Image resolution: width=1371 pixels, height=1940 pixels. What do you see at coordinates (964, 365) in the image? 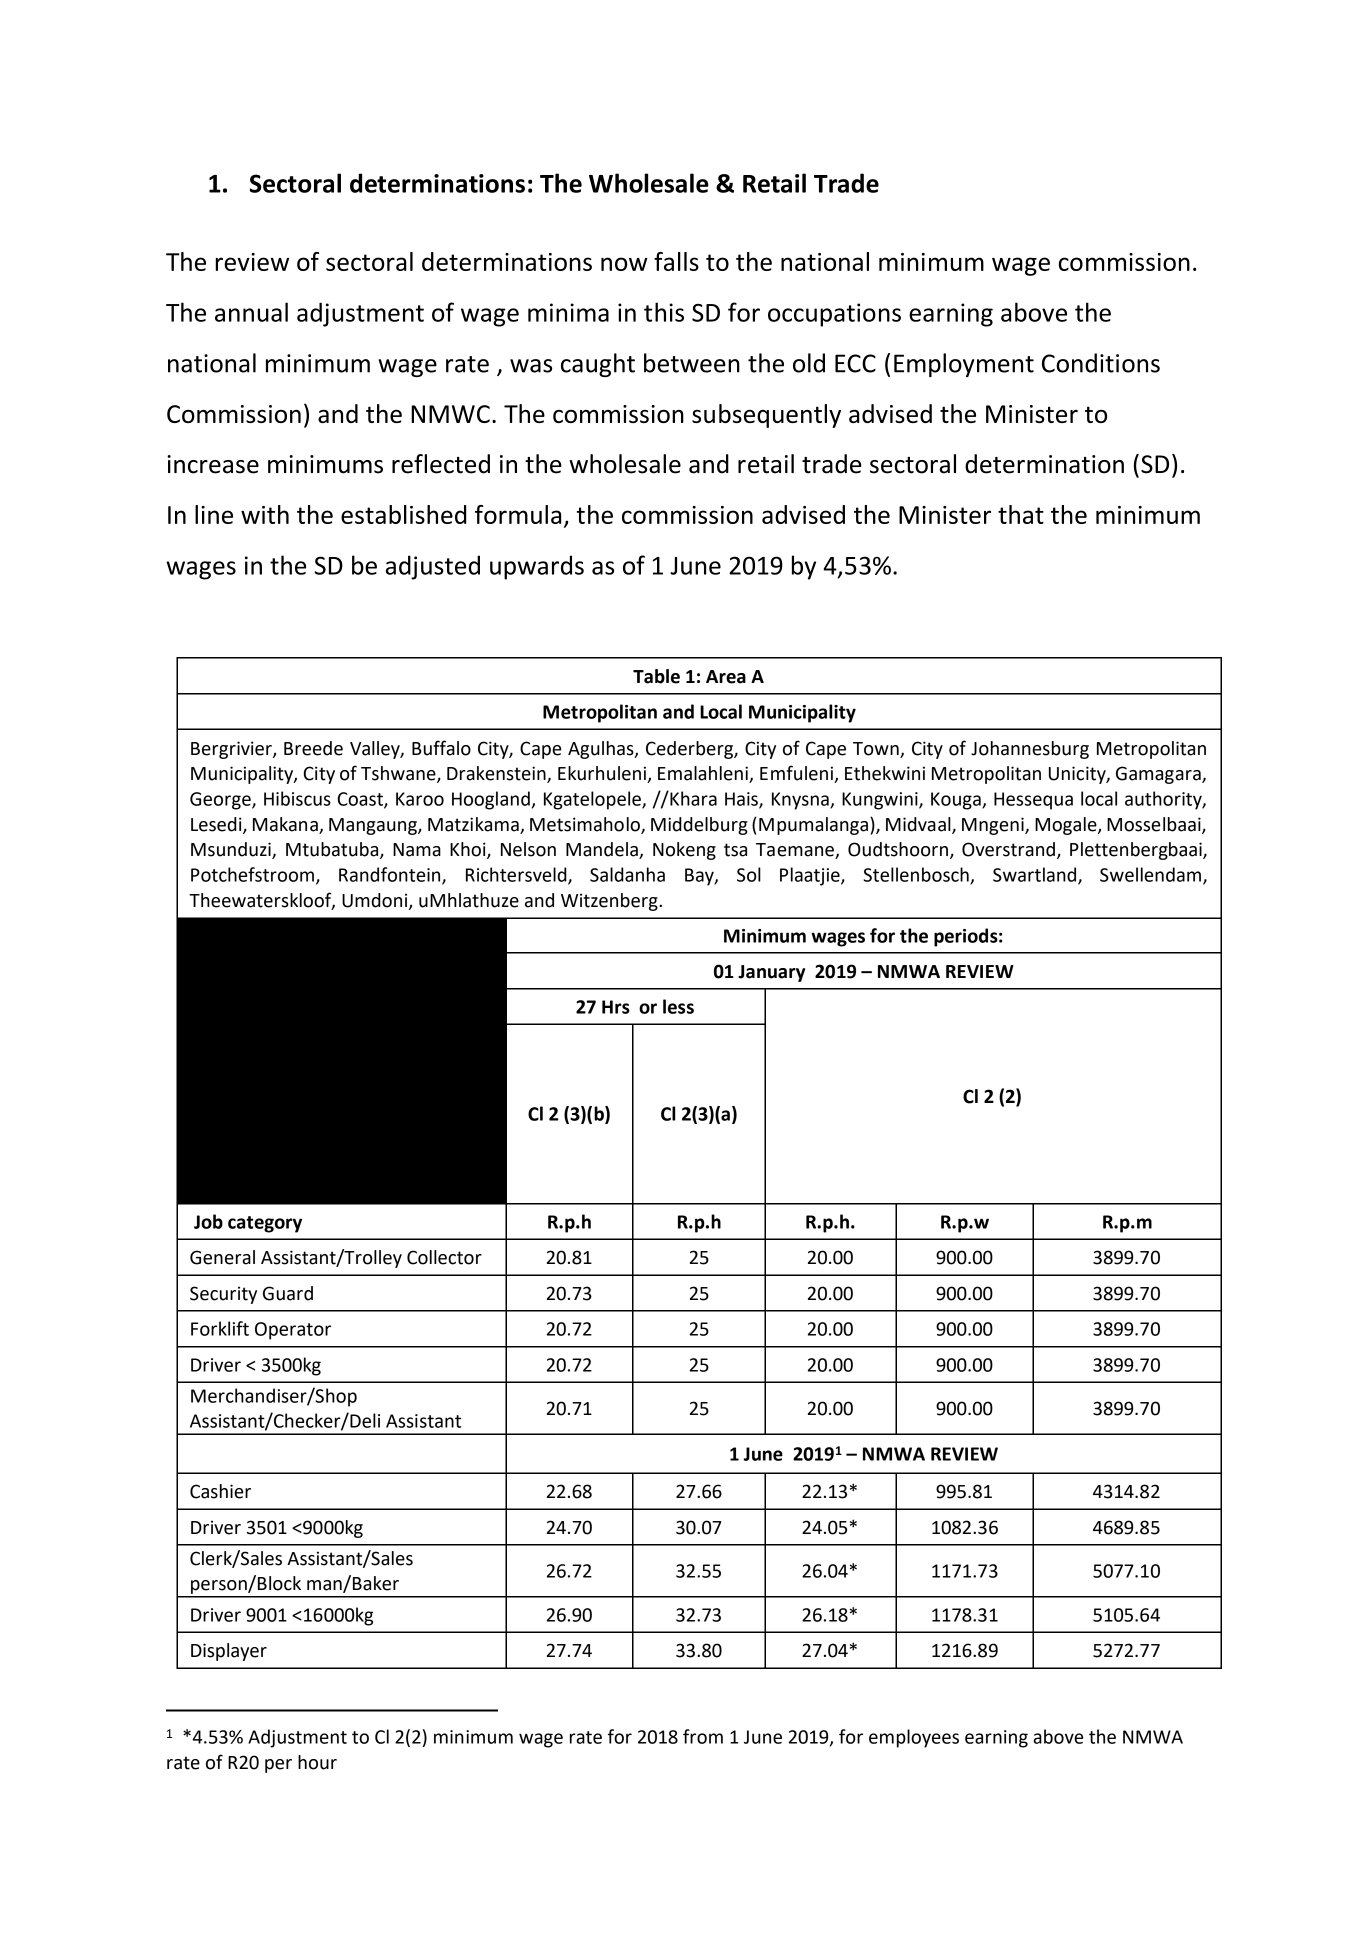
I see `Employment` at bounding box center [964, 365].
